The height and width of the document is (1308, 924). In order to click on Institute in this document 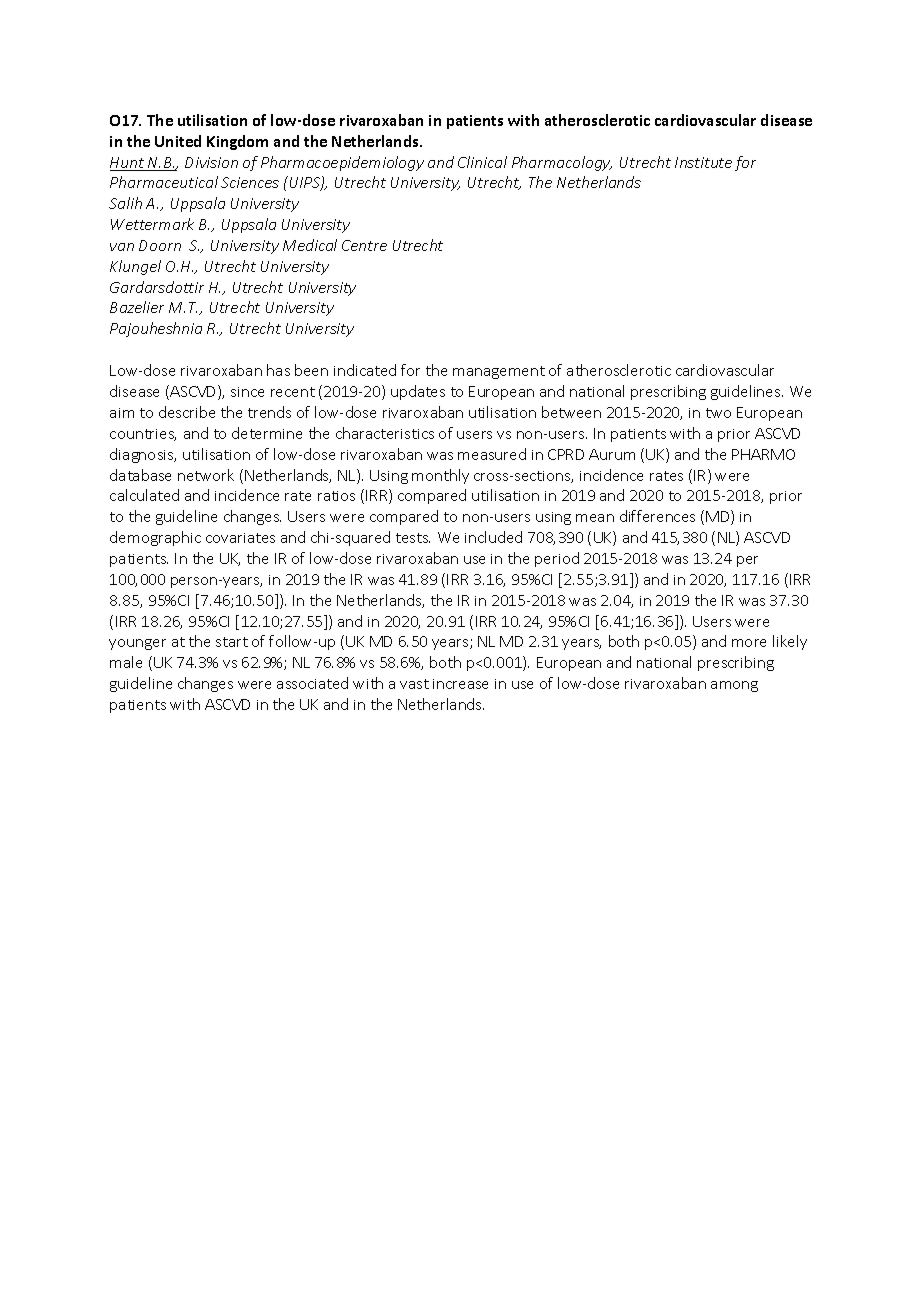, I will do `click(703, 162)`.
